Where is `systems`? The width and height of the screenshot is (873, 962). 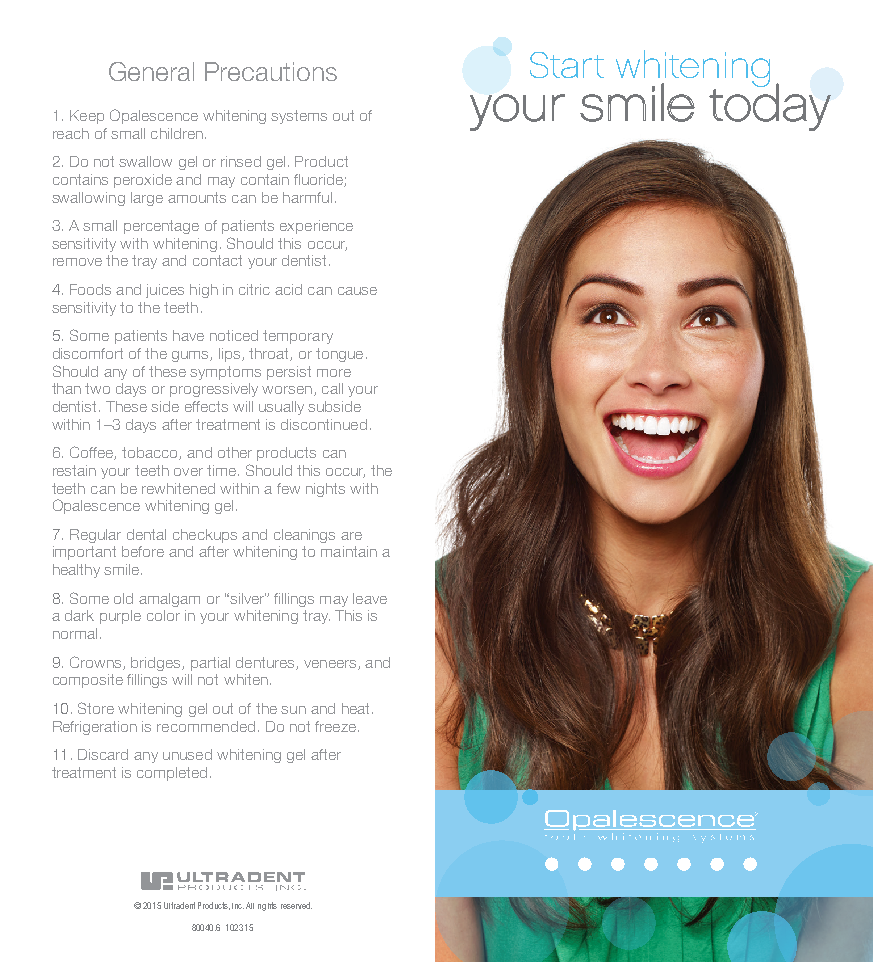
systems is located at coordinates (299, 117).
